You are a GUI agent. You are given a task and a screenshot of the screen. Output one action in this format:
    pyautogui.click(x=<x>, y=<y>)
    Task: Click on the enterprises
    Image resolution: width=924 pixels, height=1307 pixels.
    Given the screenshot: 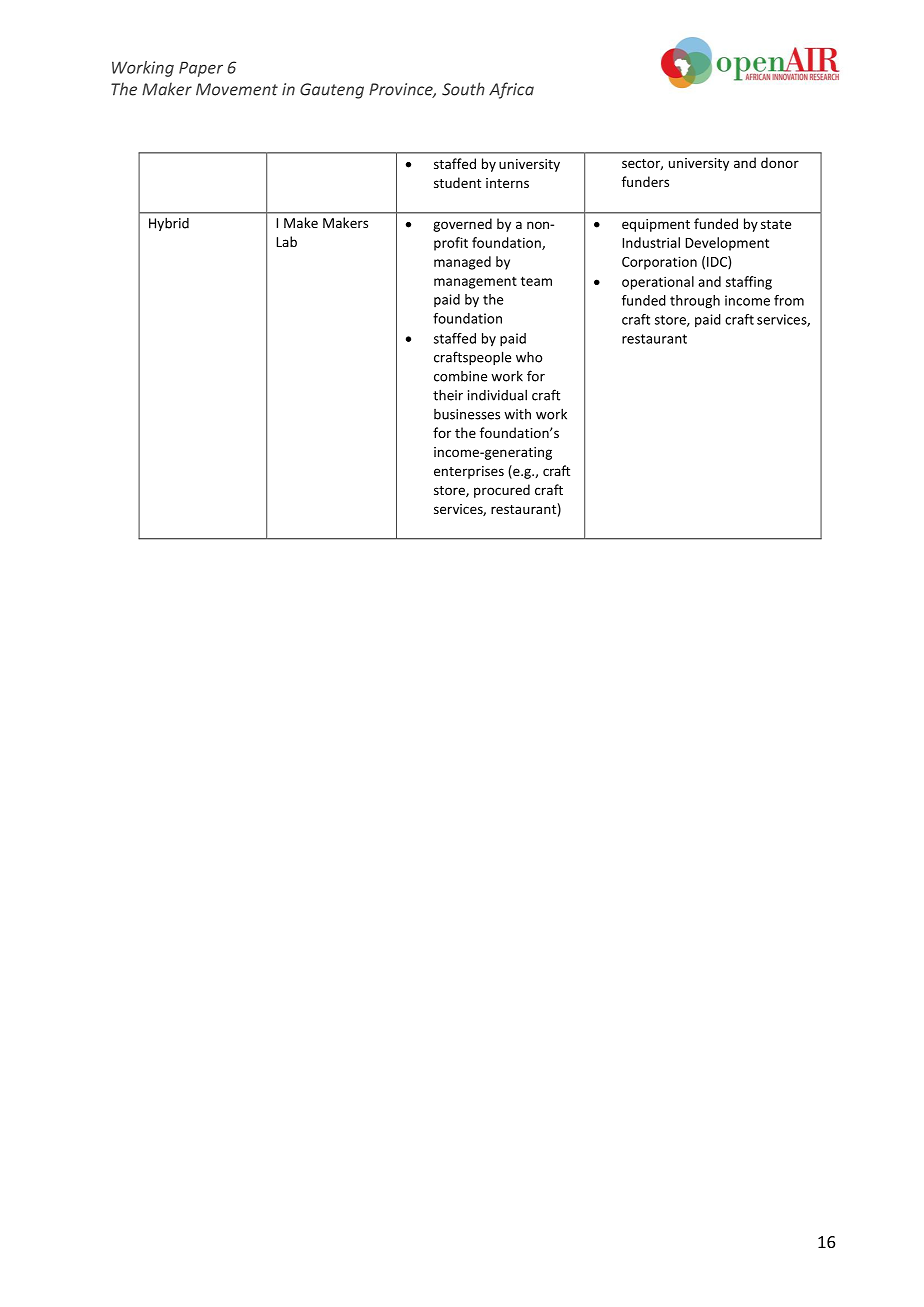 What is the action you would take?
    pyautogui.click(x=469, y=472)
